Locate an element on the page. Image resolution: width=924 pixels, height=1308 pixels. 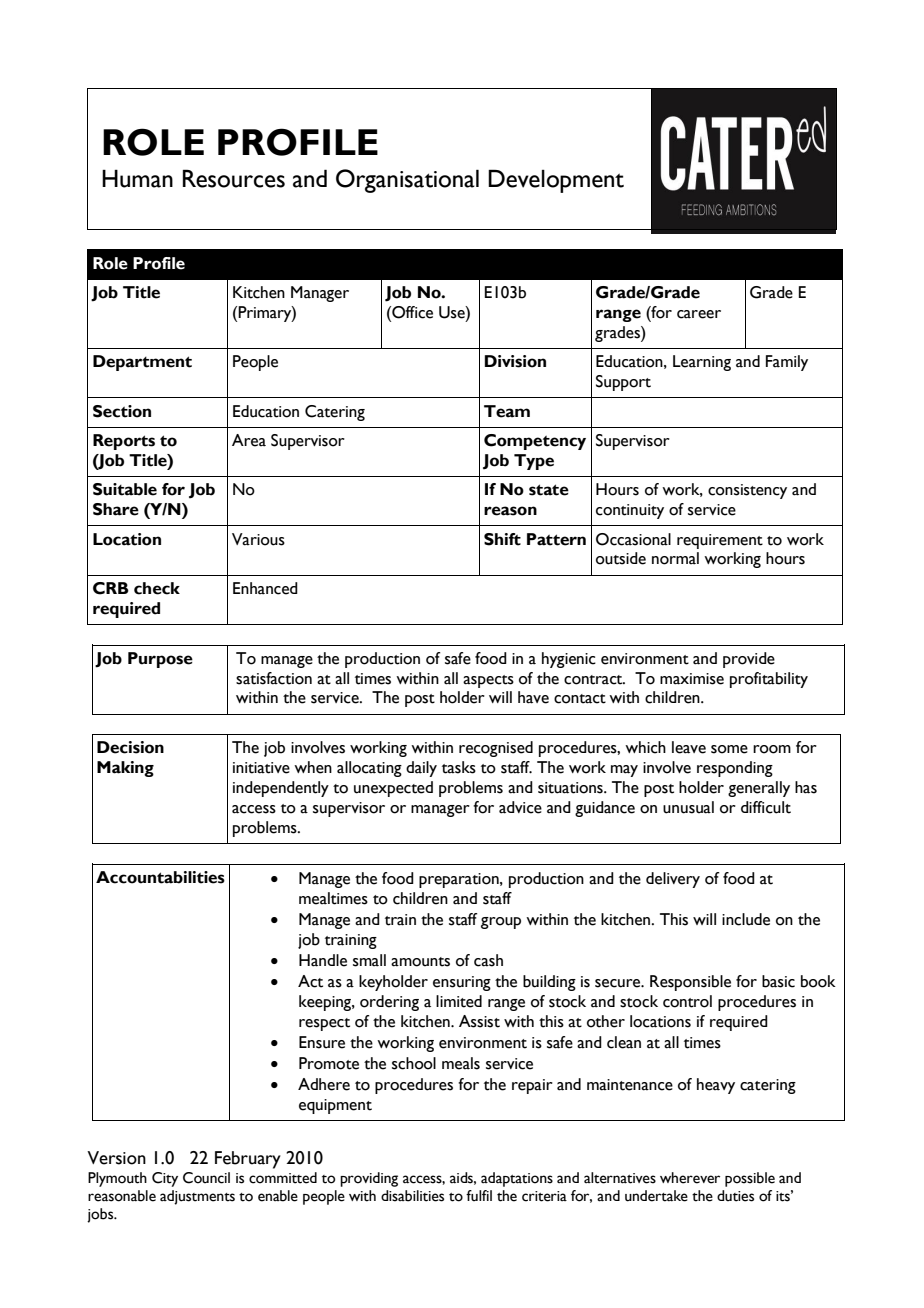
Organisational is located at coordinates (407, 181).
